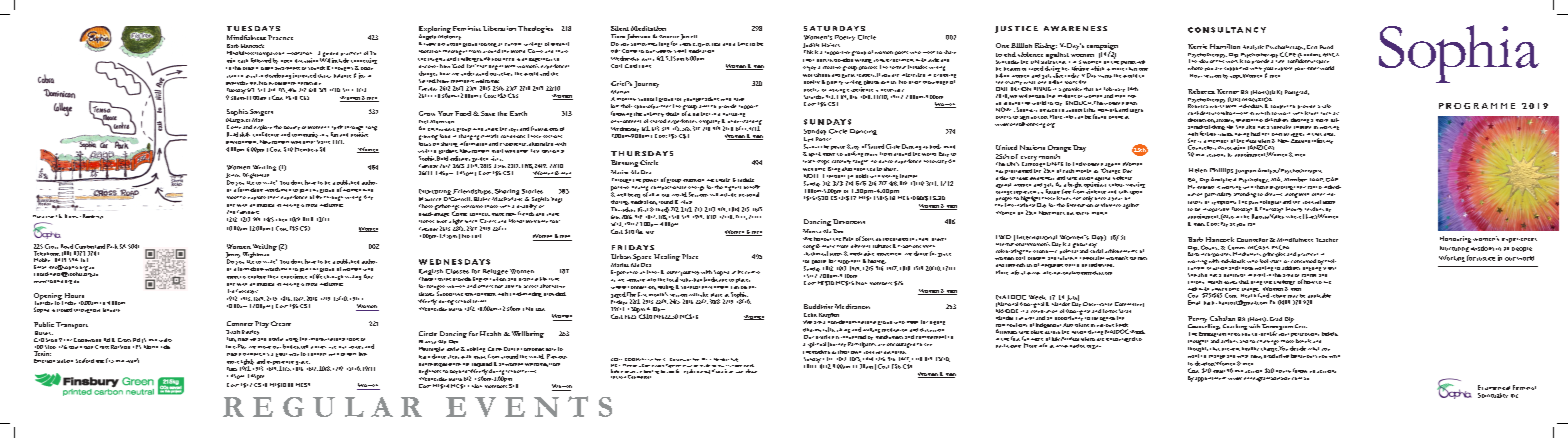 The height and width of the screenshot is (438, 1568). What do you see at coordinates (831, 45) in the screenshot?
I see `Haines` at bounding box center [831, 45].
